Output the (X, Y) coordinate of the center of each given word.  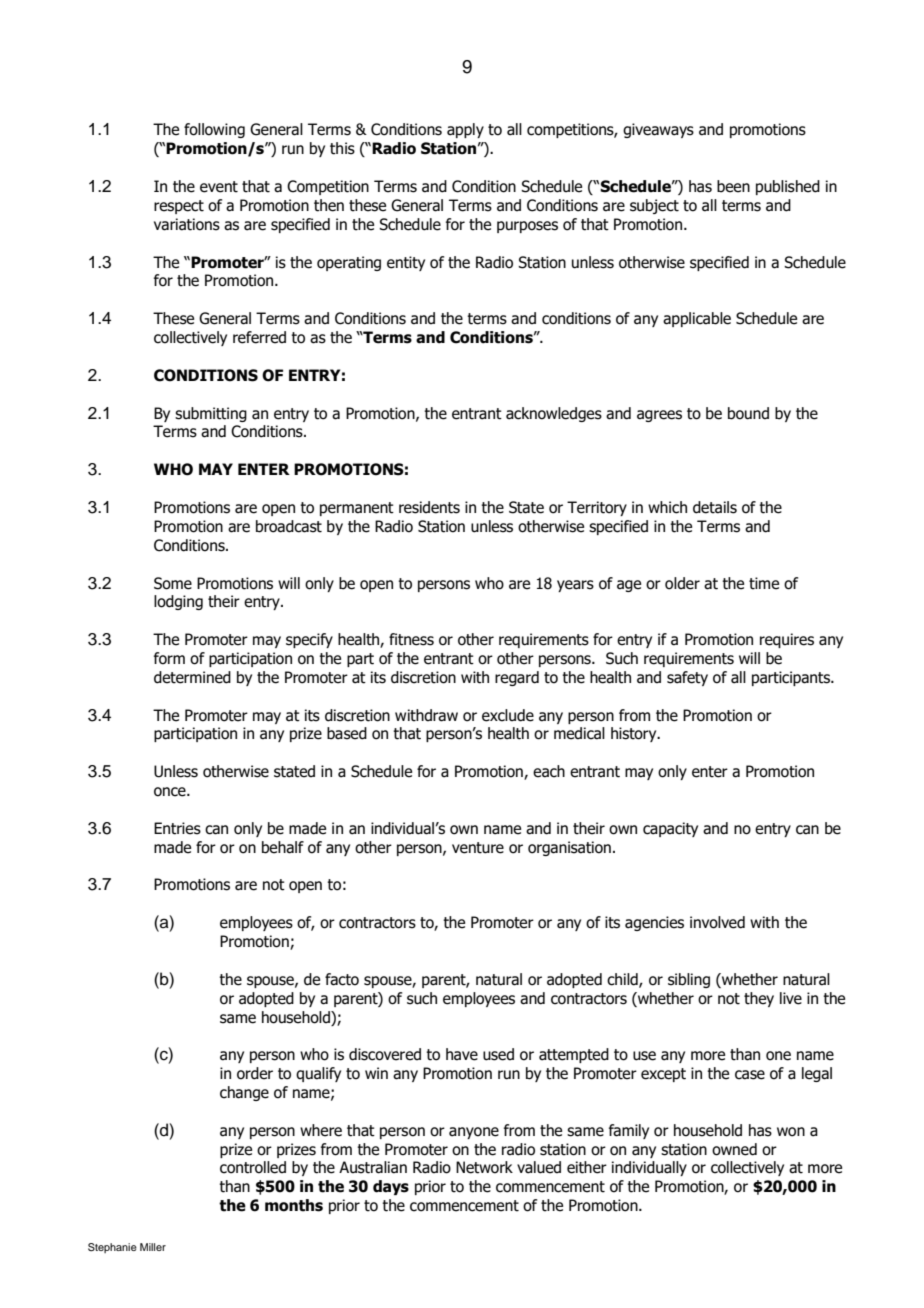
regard (517, 678)
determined (192, 677)
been (733, 186)
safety (687, 678)
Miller (153, 1247)
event (219, 187)
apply (465, 130)
